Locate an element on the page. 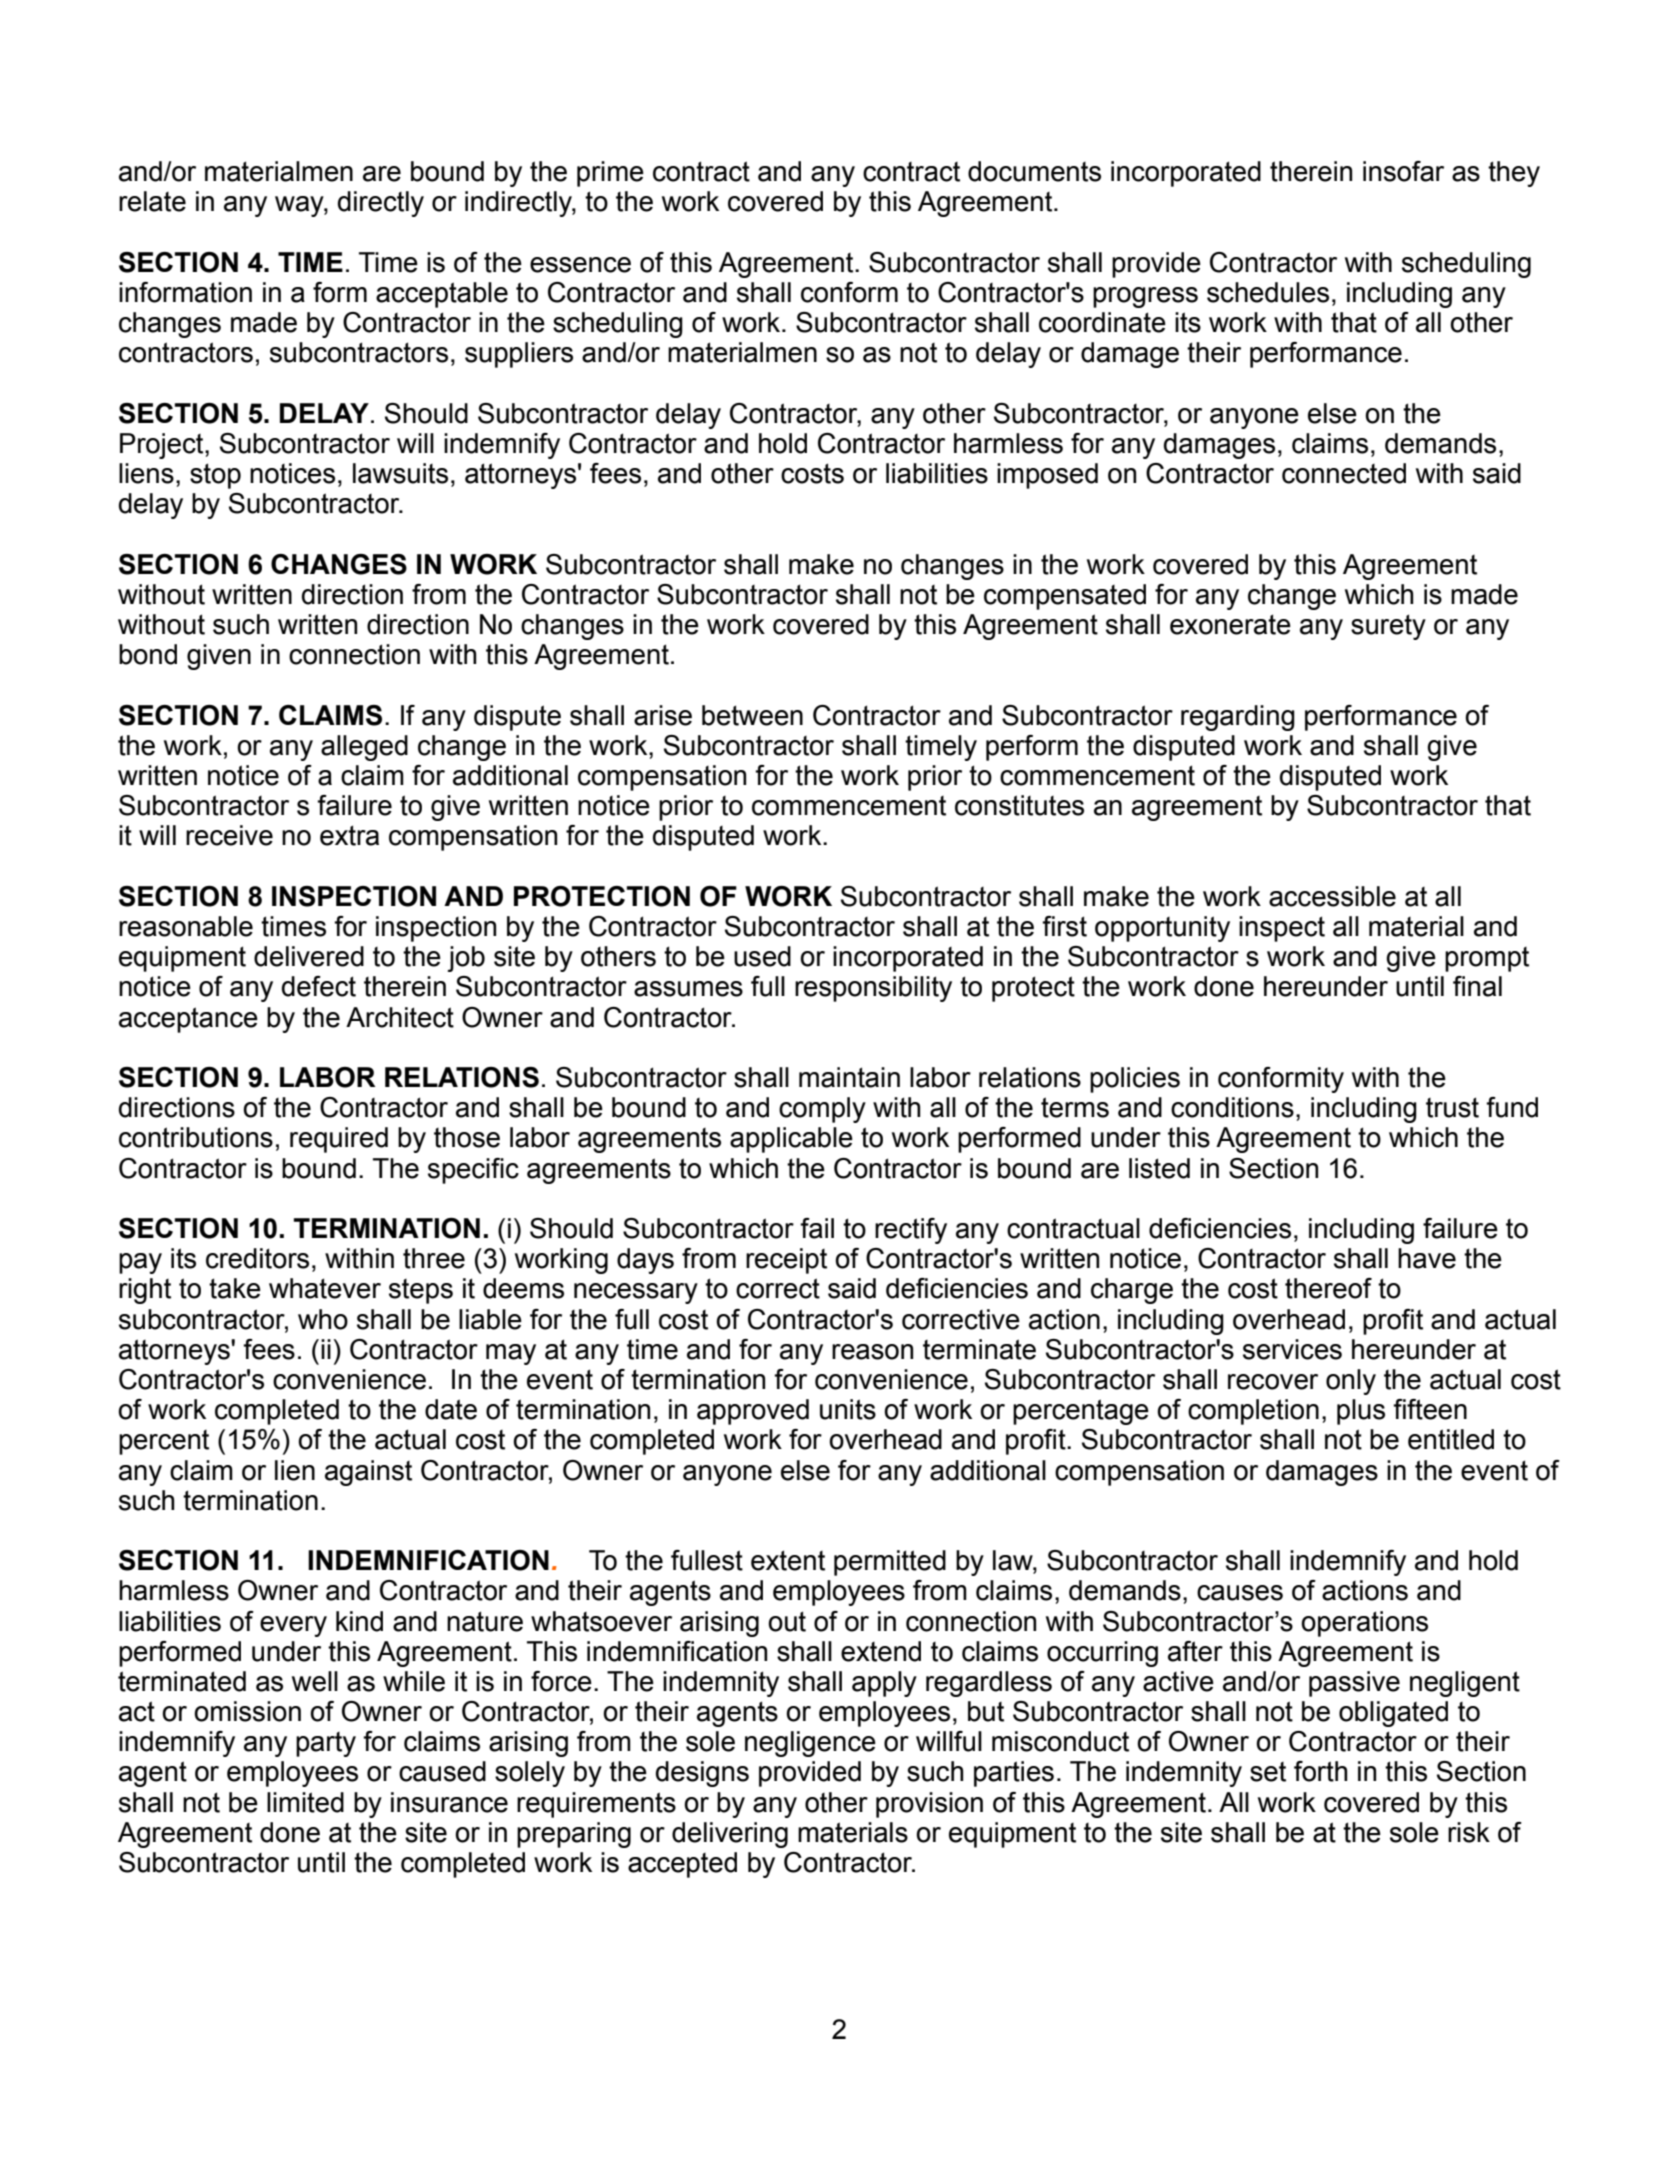  applicable is located at coordinates (791, 1140).
